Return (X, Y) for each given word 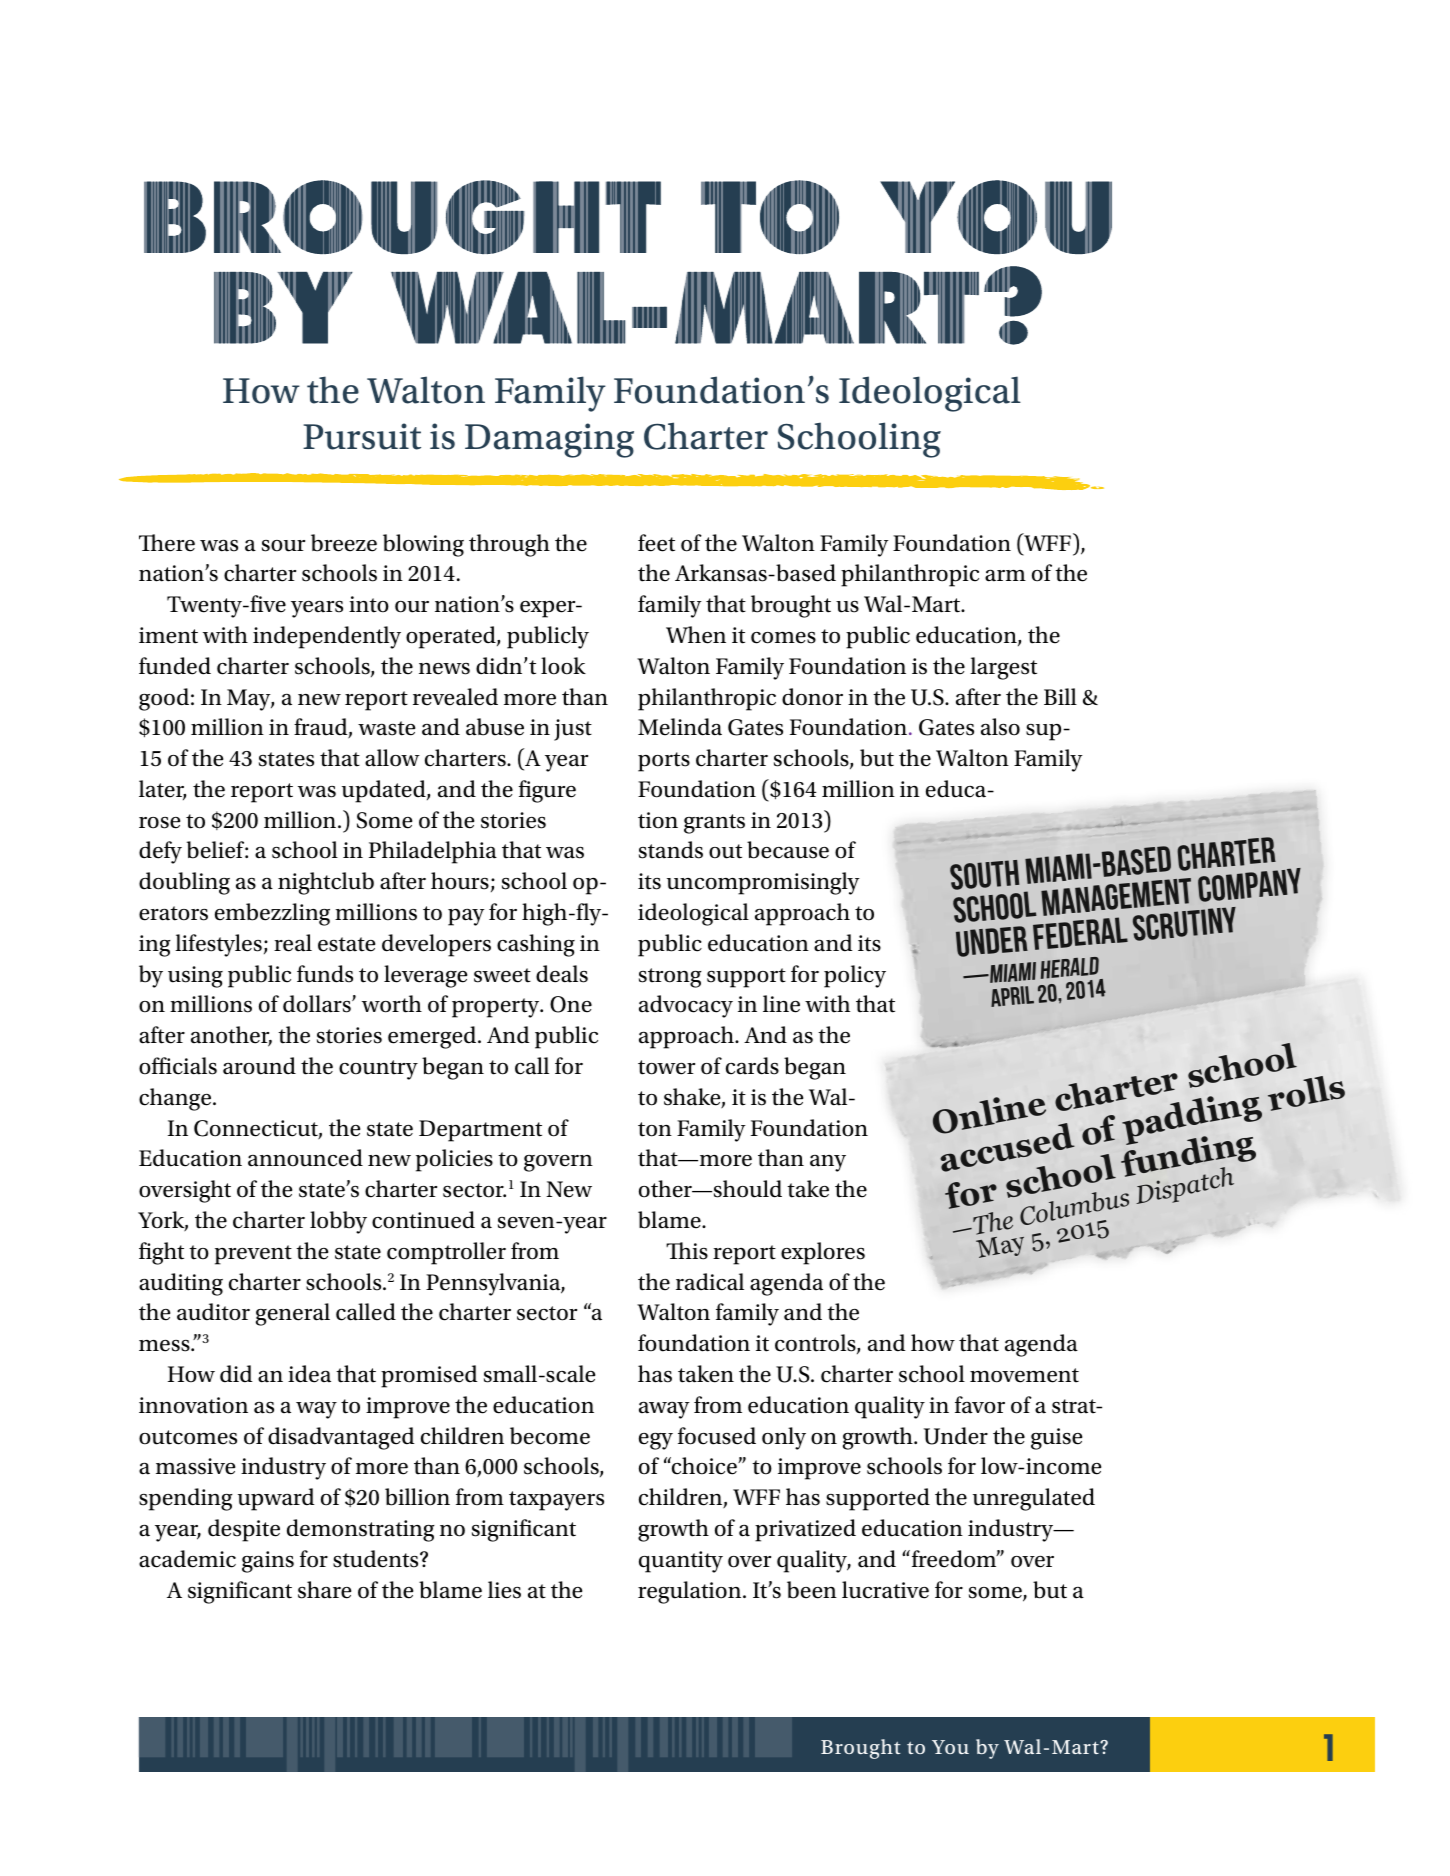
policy (855, 976)
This (687, 1251)
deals (562, 974)
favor (980, 1405)
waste (386, 728)
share (324, 1590)
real (293, 943)
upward (276, 1499)
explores (823, 1253)
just (573, 730)
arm (1005, 575)
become (550, 1436)
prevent (253, 1255)
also (1000, 727)
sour (283, 546)
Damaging (549, 440)
